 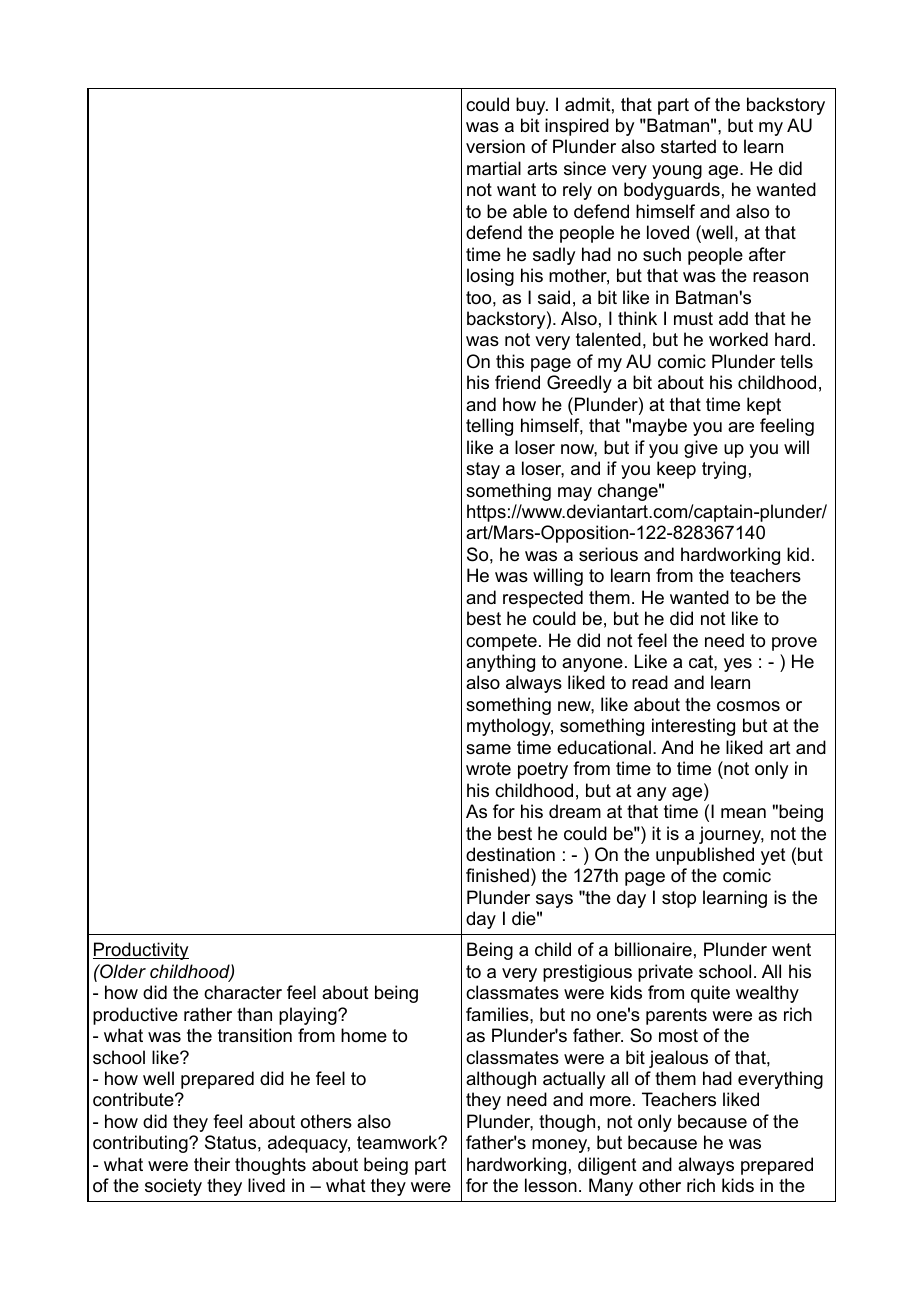 I want to click on telling, so click(x=489, y=427).
